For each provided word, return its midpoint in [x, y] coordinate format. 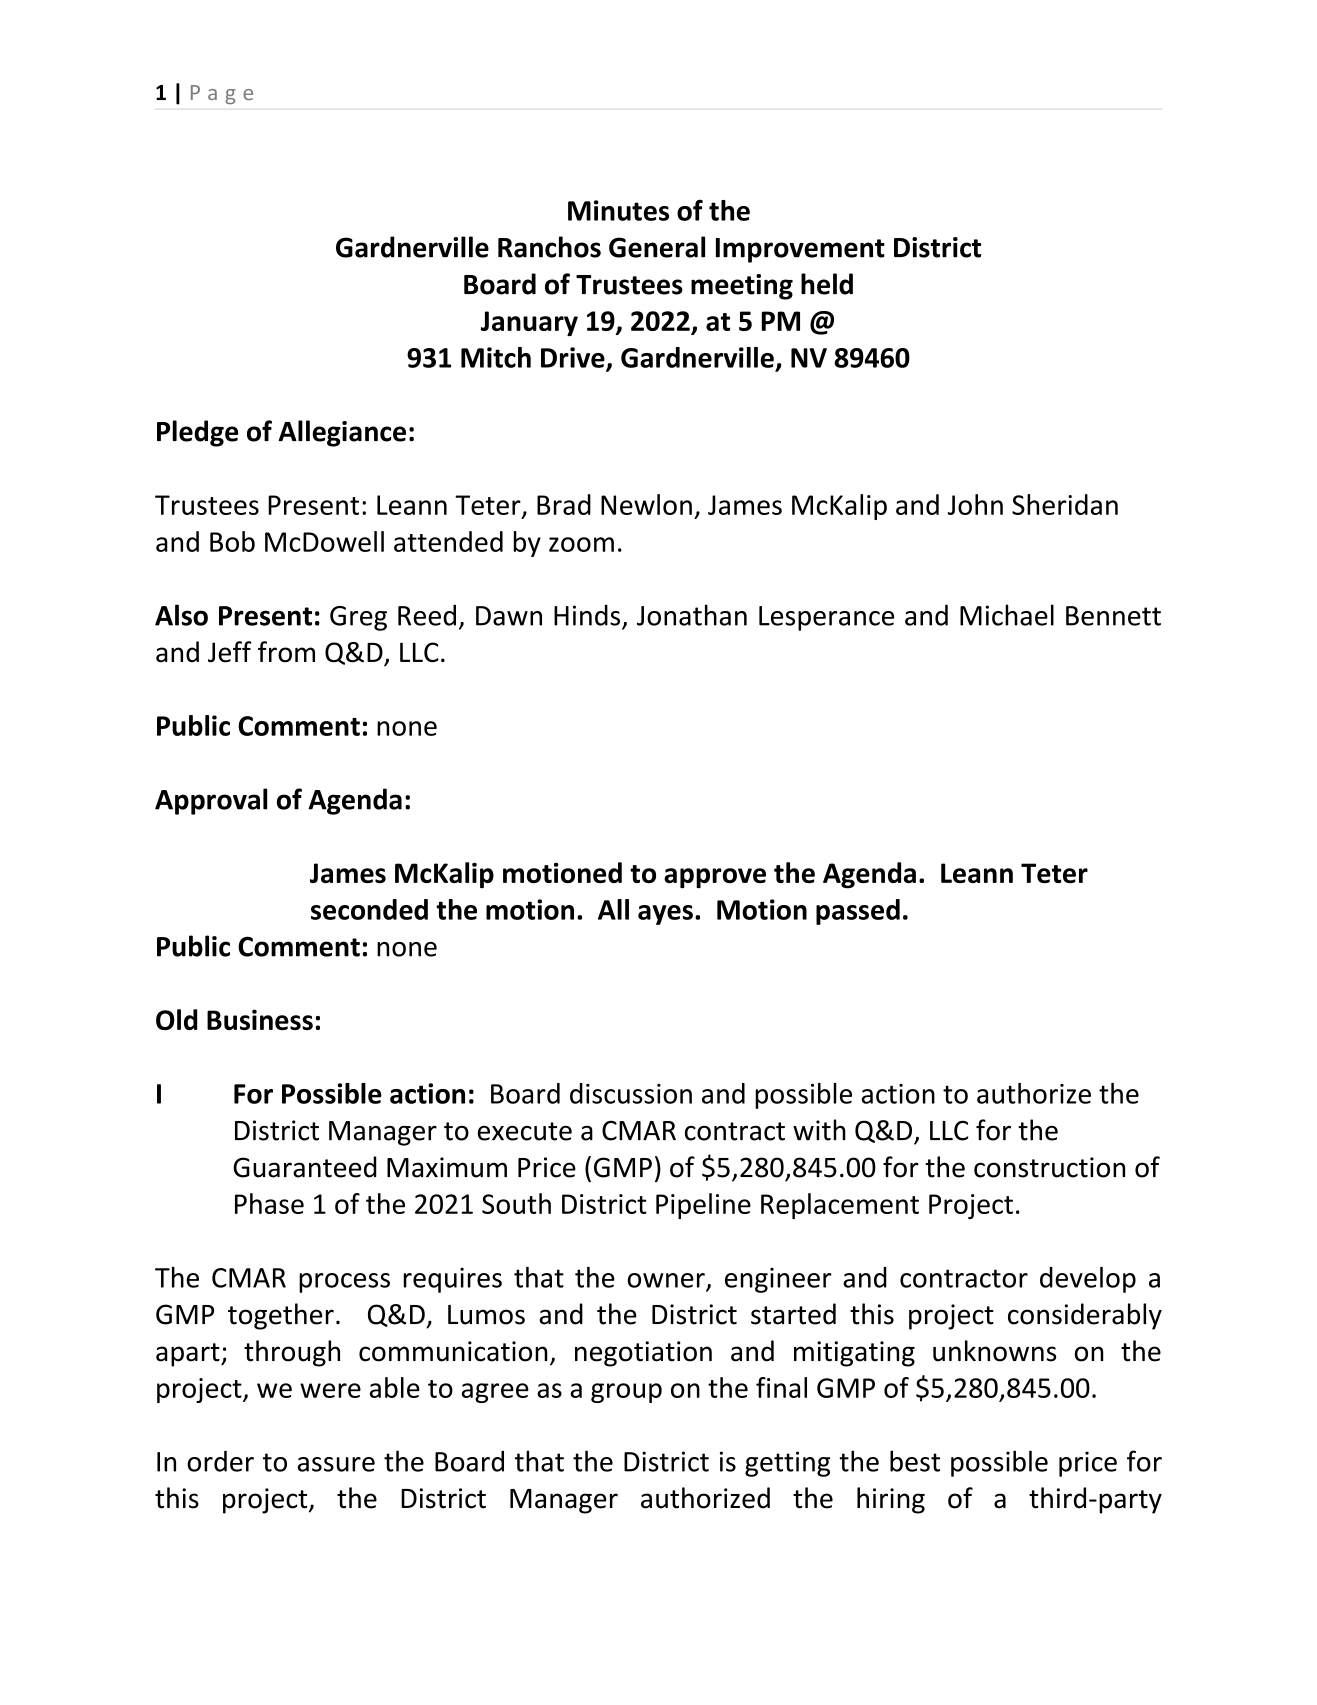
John [975, 504]
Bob [232, 541]
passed [858, 912]
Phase [269, 1203]
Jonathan [692, 615]
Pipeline [703, 1206]
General [657, 247]
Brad [564, 504]
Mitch [496, 357]
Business [260, 1019]
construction [1049, 1167]
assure [336, 1464]
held [827, 284]
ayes [665, 915]
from [286, 652]
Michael [1007, 615]
